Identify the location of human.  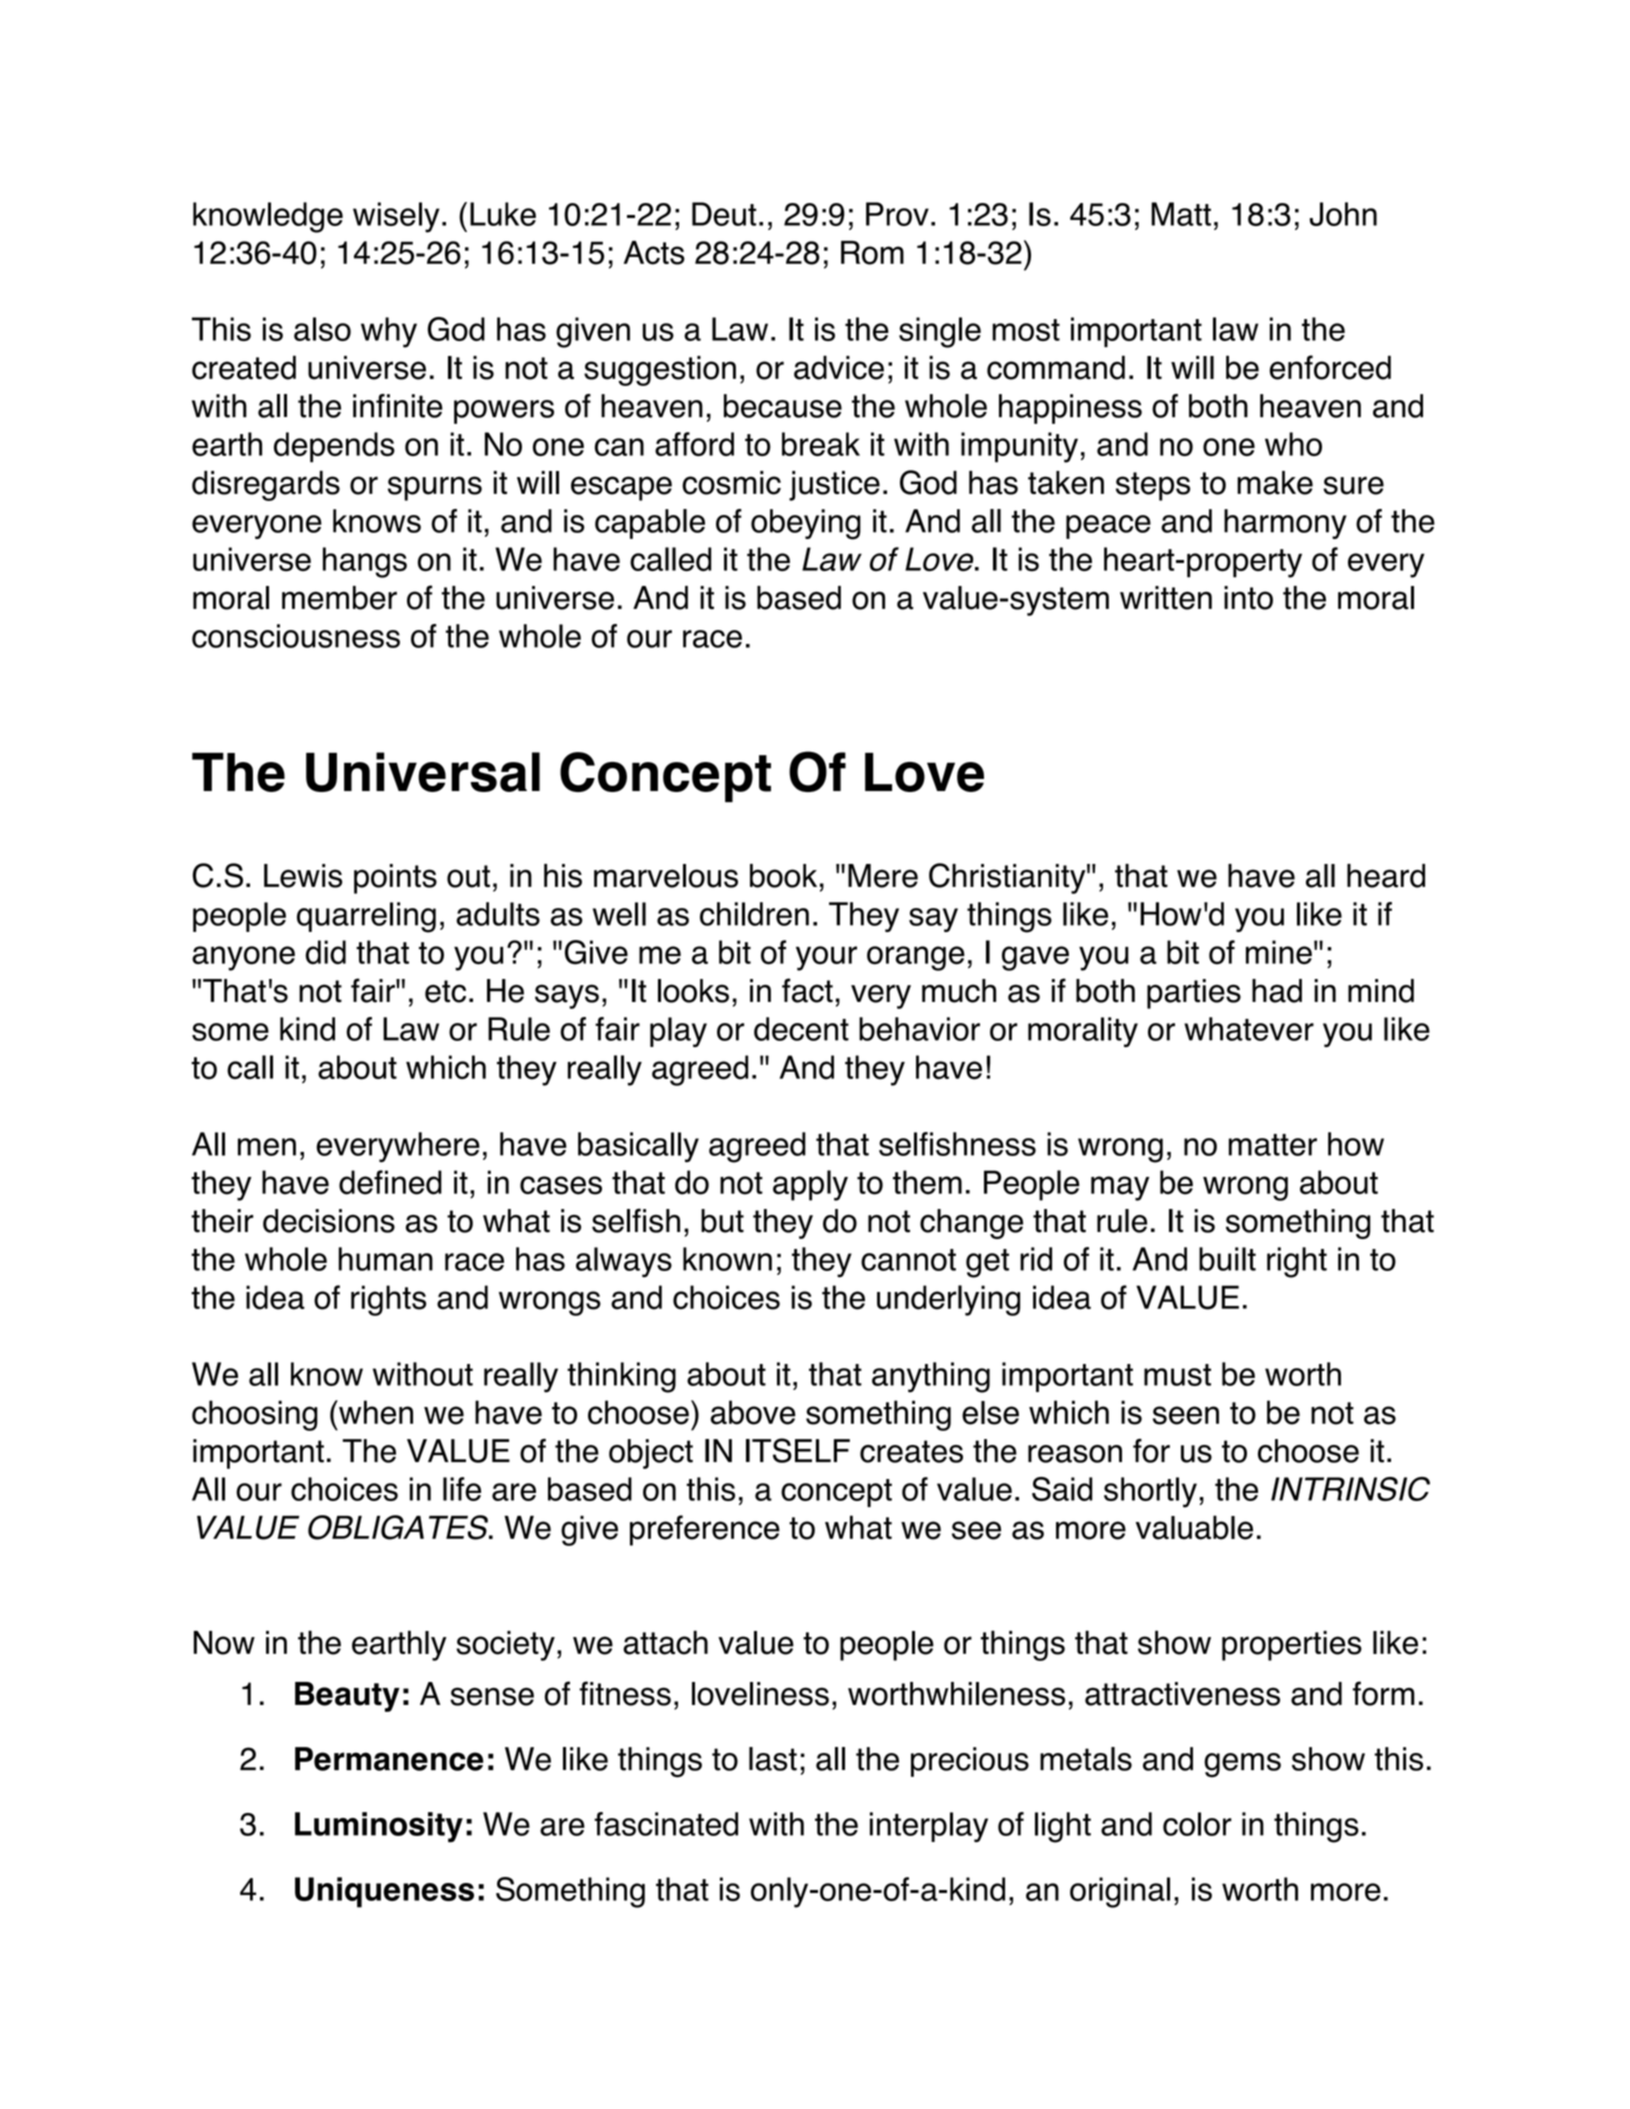
(386, 1259).
